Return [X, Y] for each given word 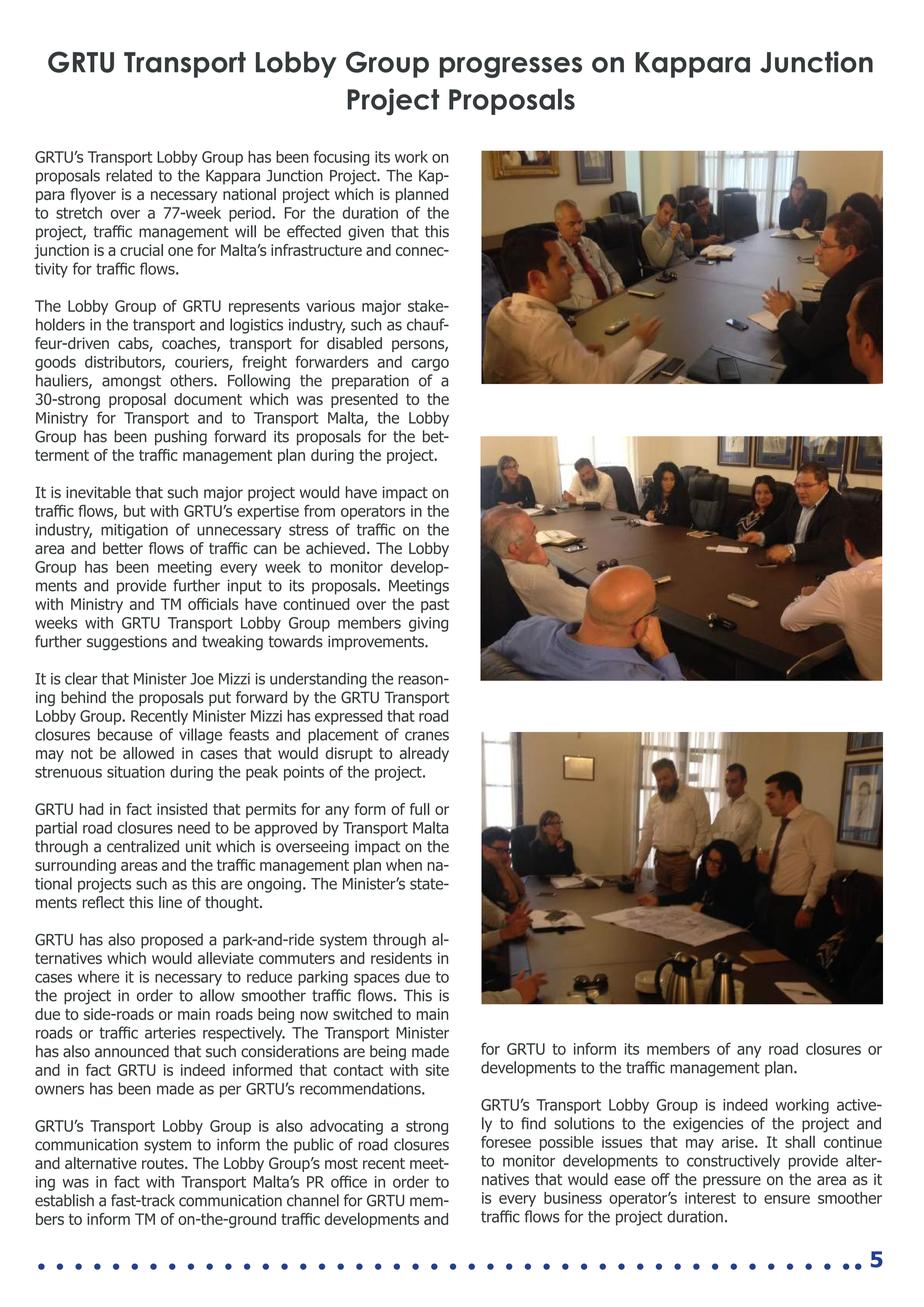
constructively [733, 1162]
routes [164, 1163]
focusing [342, 158]
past [435, 606]
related [129, 175]
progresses [511, 67]
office [349, 1181]
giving [428, 624]
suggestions [127, 643]
